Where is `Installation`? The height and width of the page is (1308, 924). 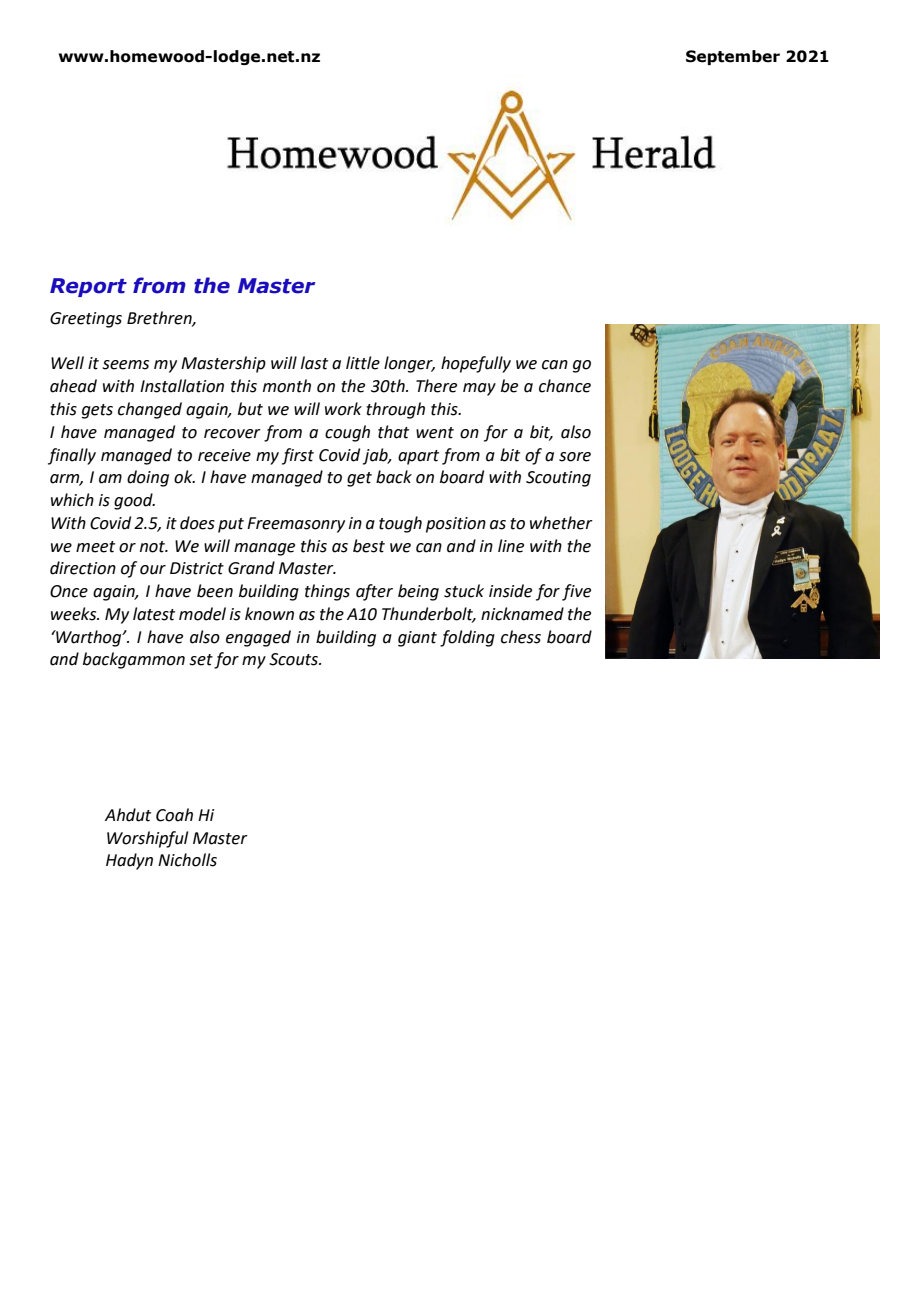 Installation is located at coordinates (182, 386).
